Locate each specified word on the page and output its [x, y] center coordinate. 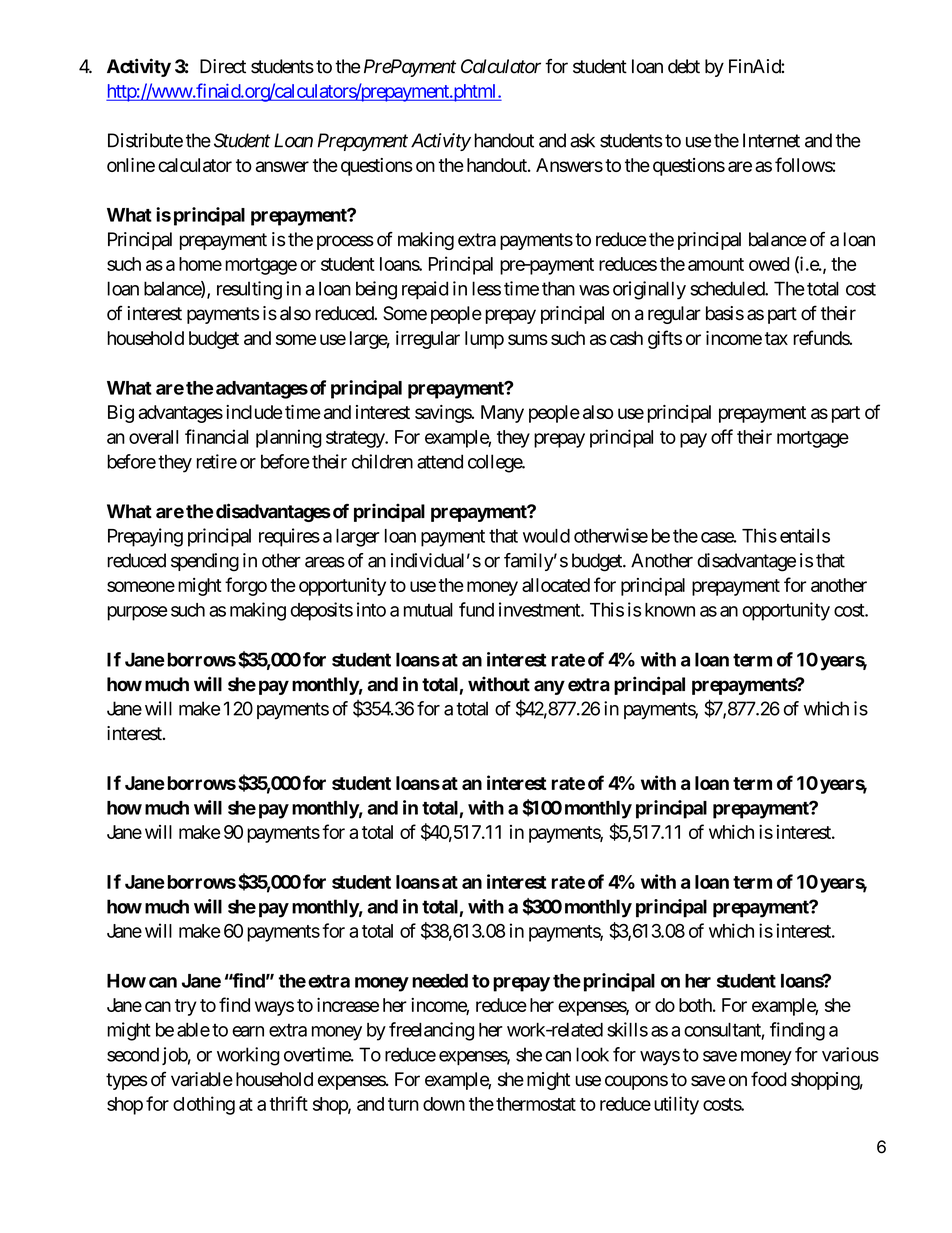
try [186, 1007]
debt [684, 66]
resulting [249, 290]
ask [582, 140]
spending [205, 562]
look [592, 1054]
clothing [204, 1105]
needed [440, 981]
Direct [223, 66]
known [670, 610]
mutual [428, 610]
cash [626, 338]
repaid [425, 290]
